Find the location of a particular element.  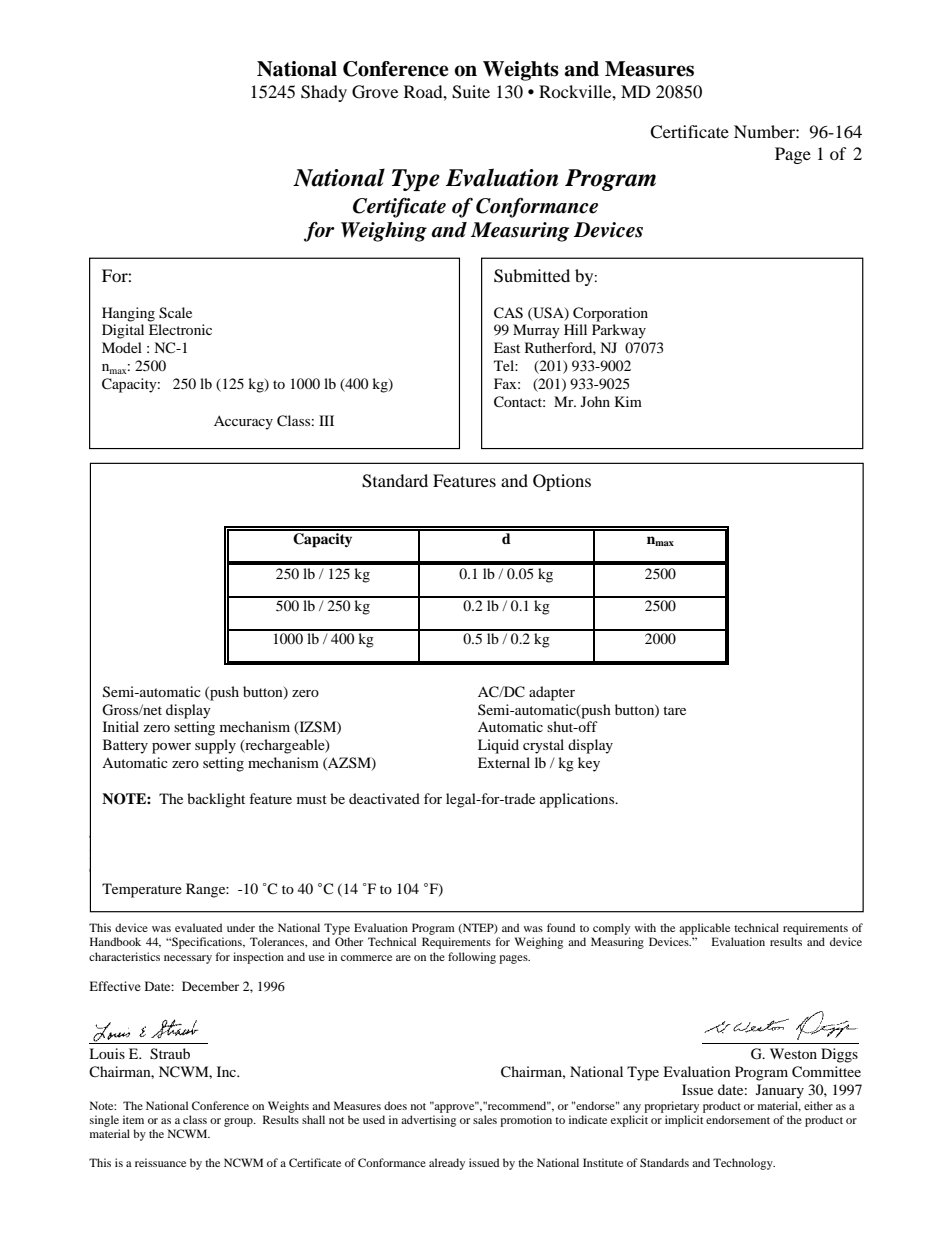

Kim is located at coordinates (628, 401).
